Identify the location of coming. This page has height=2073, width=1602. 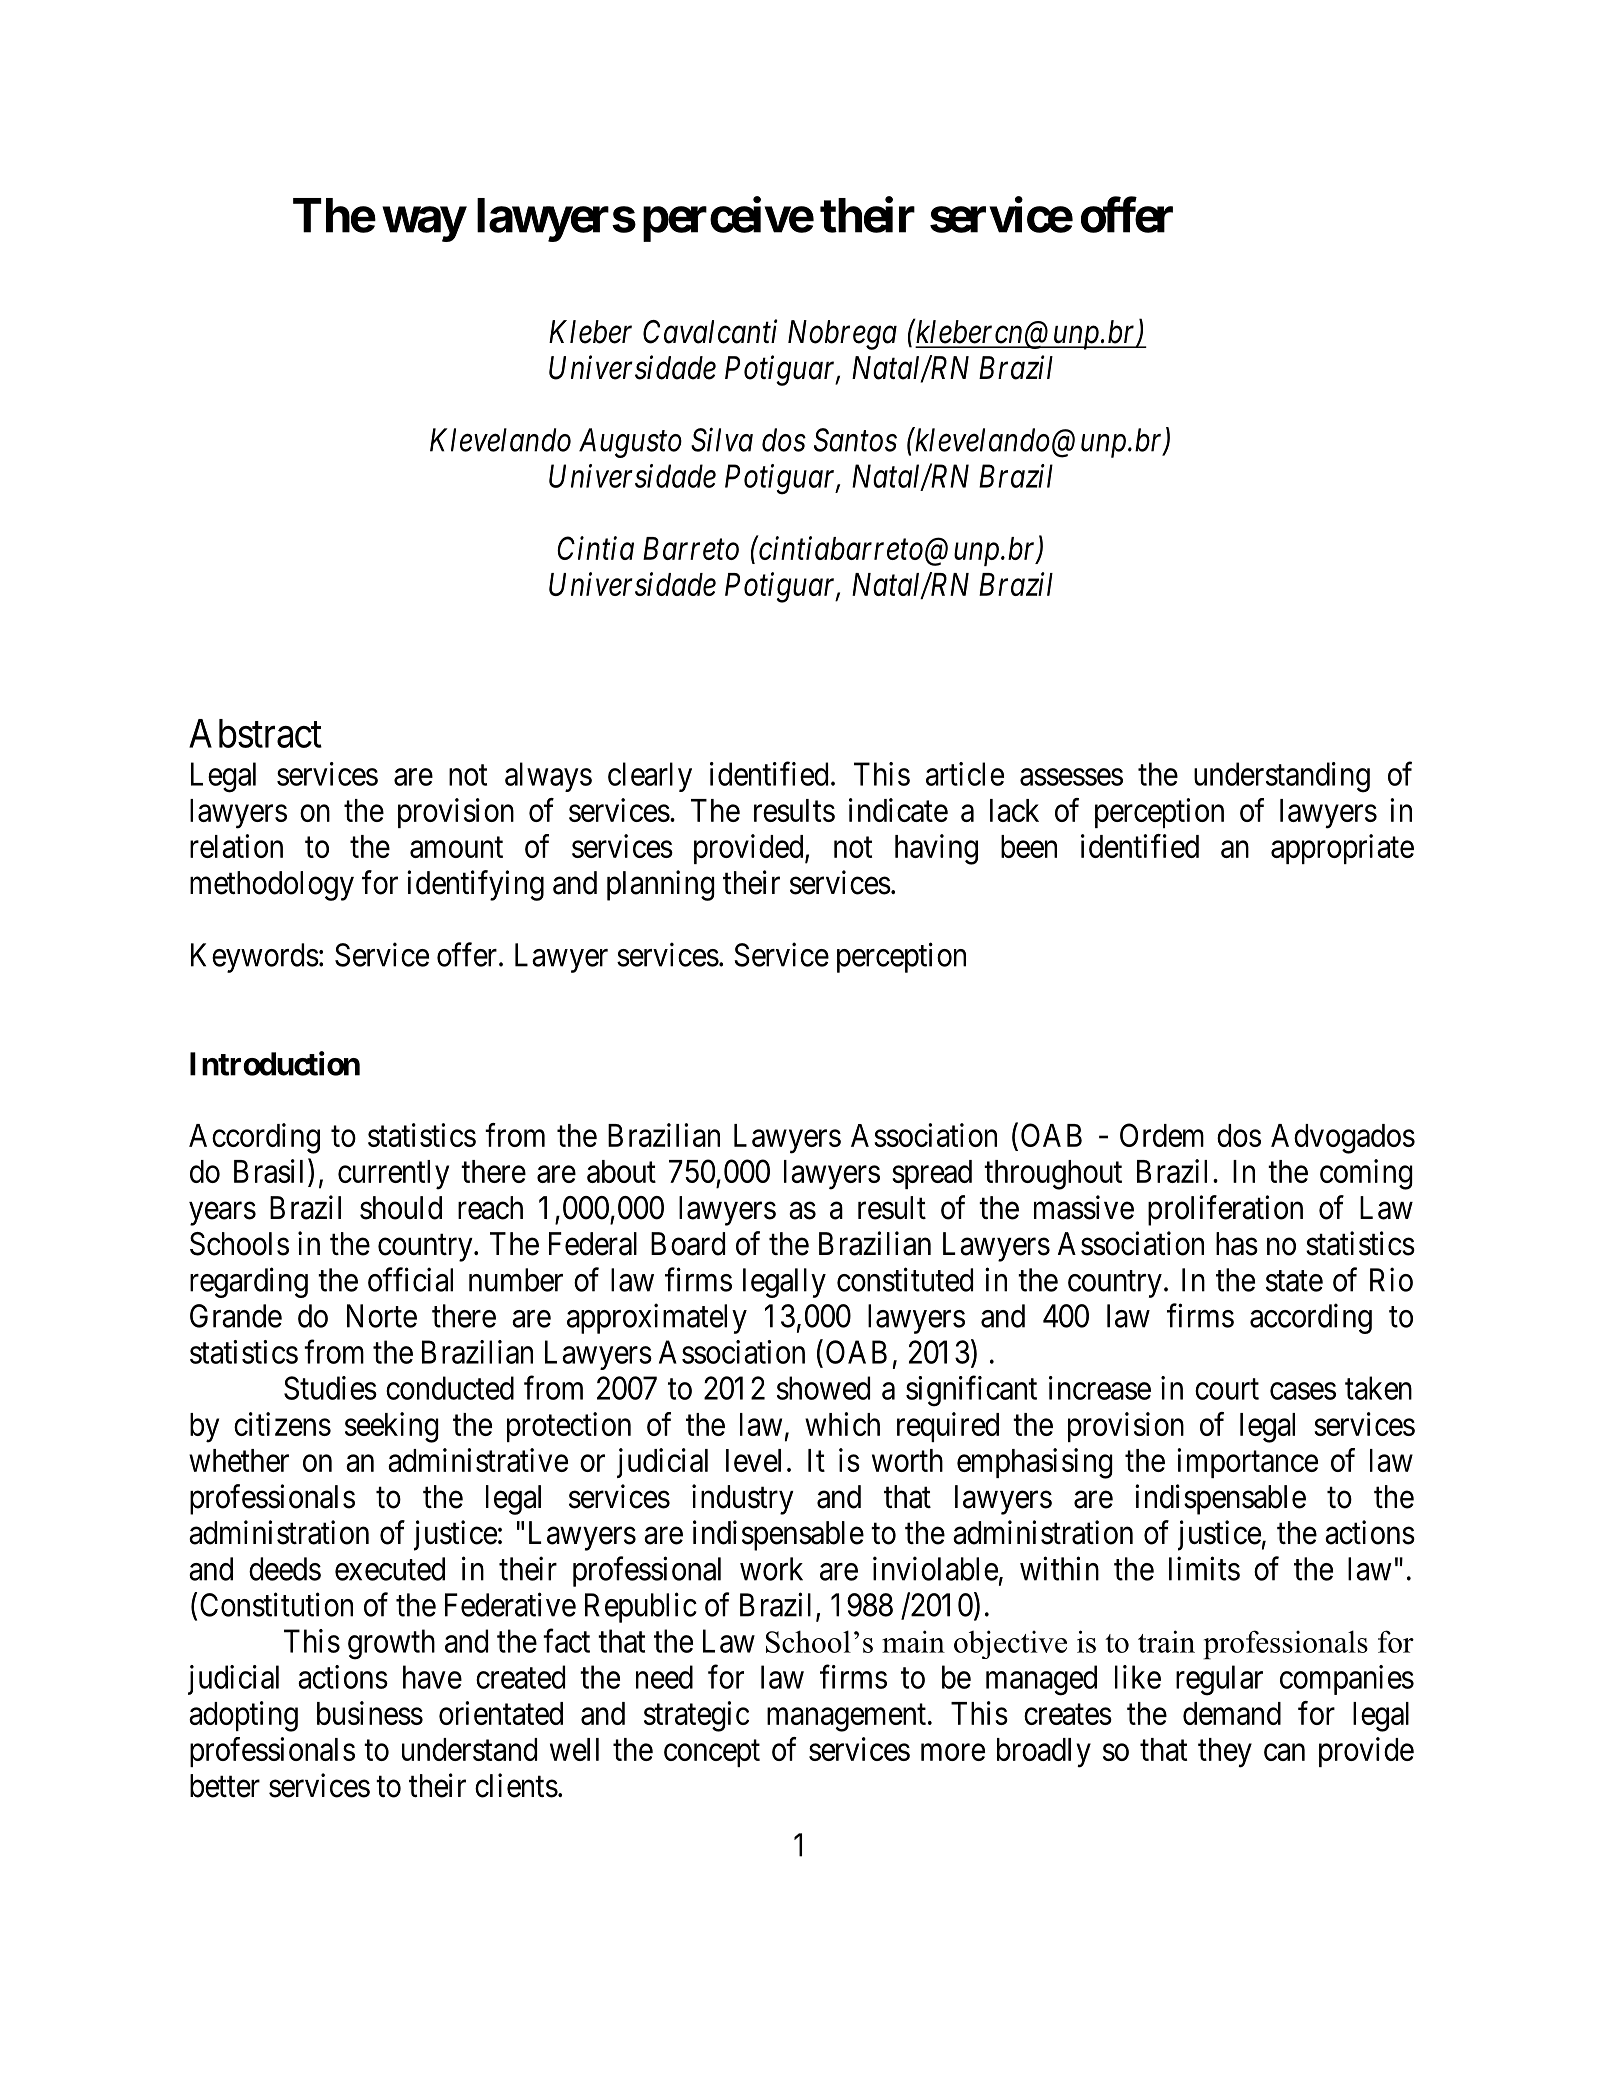
(1366, 1174).
